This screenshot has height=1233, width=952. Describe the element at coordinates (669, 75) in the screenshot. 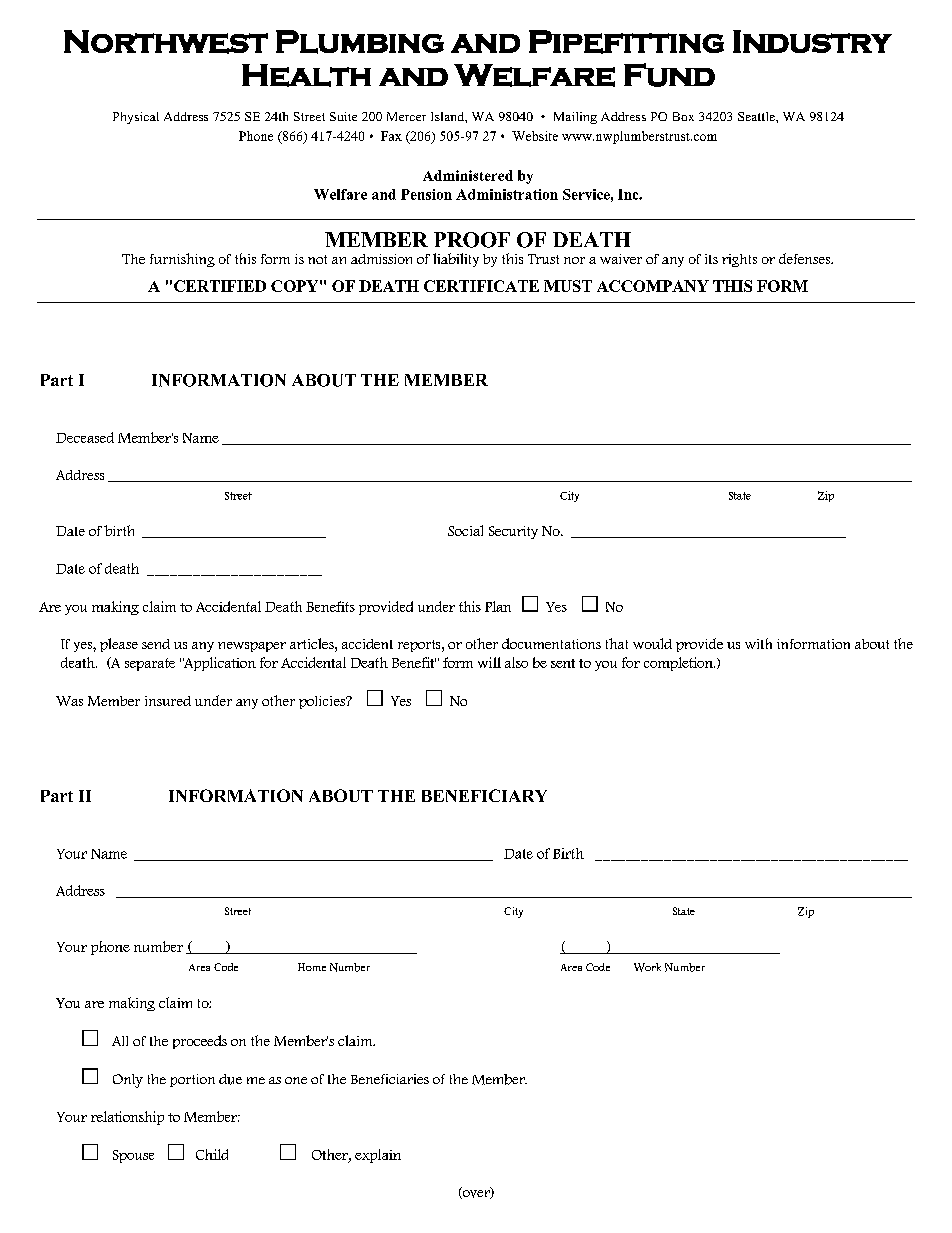

I see `Fund` at that location.
